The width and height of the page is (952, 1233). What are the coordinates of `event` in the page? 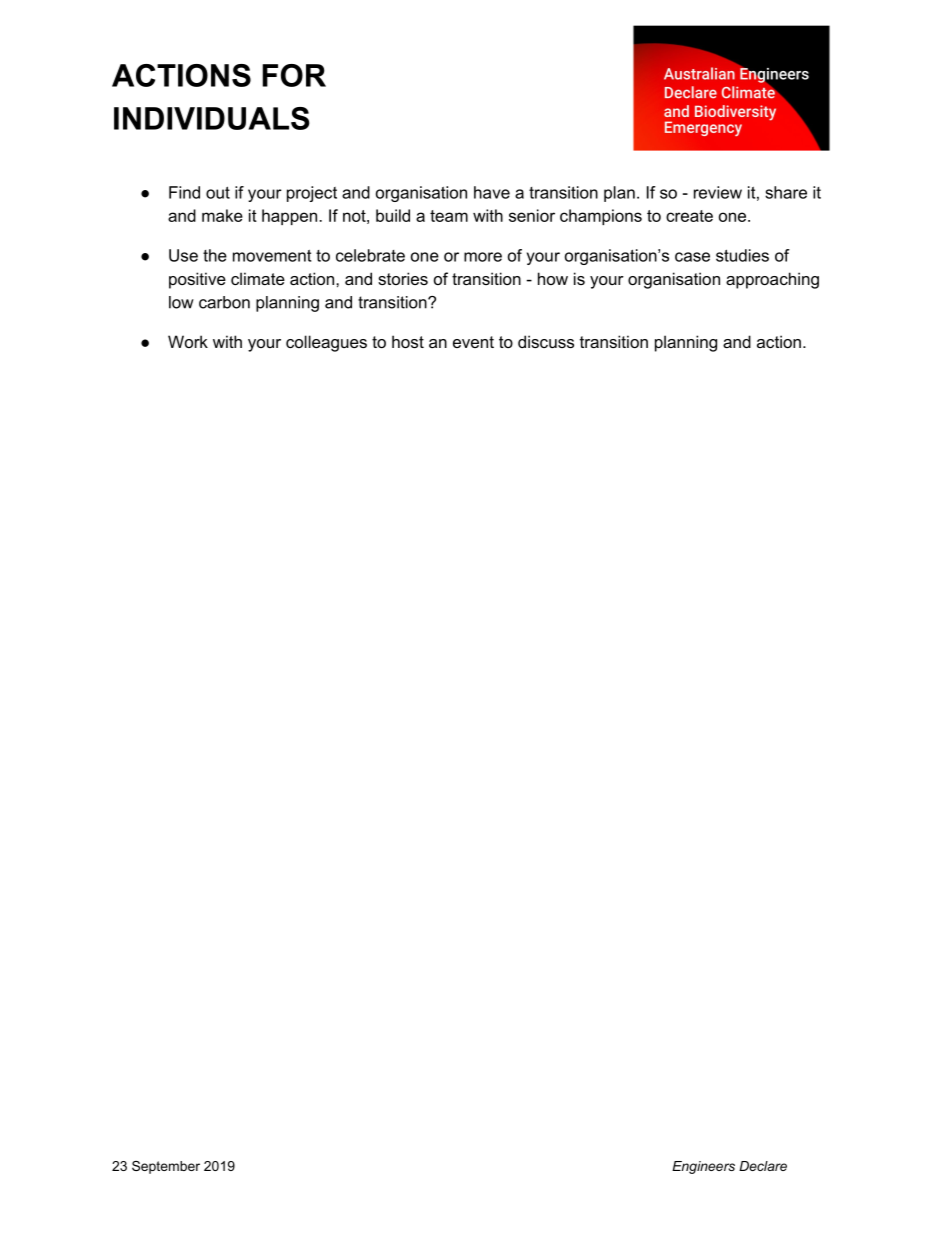 It's located at (473, 342).
